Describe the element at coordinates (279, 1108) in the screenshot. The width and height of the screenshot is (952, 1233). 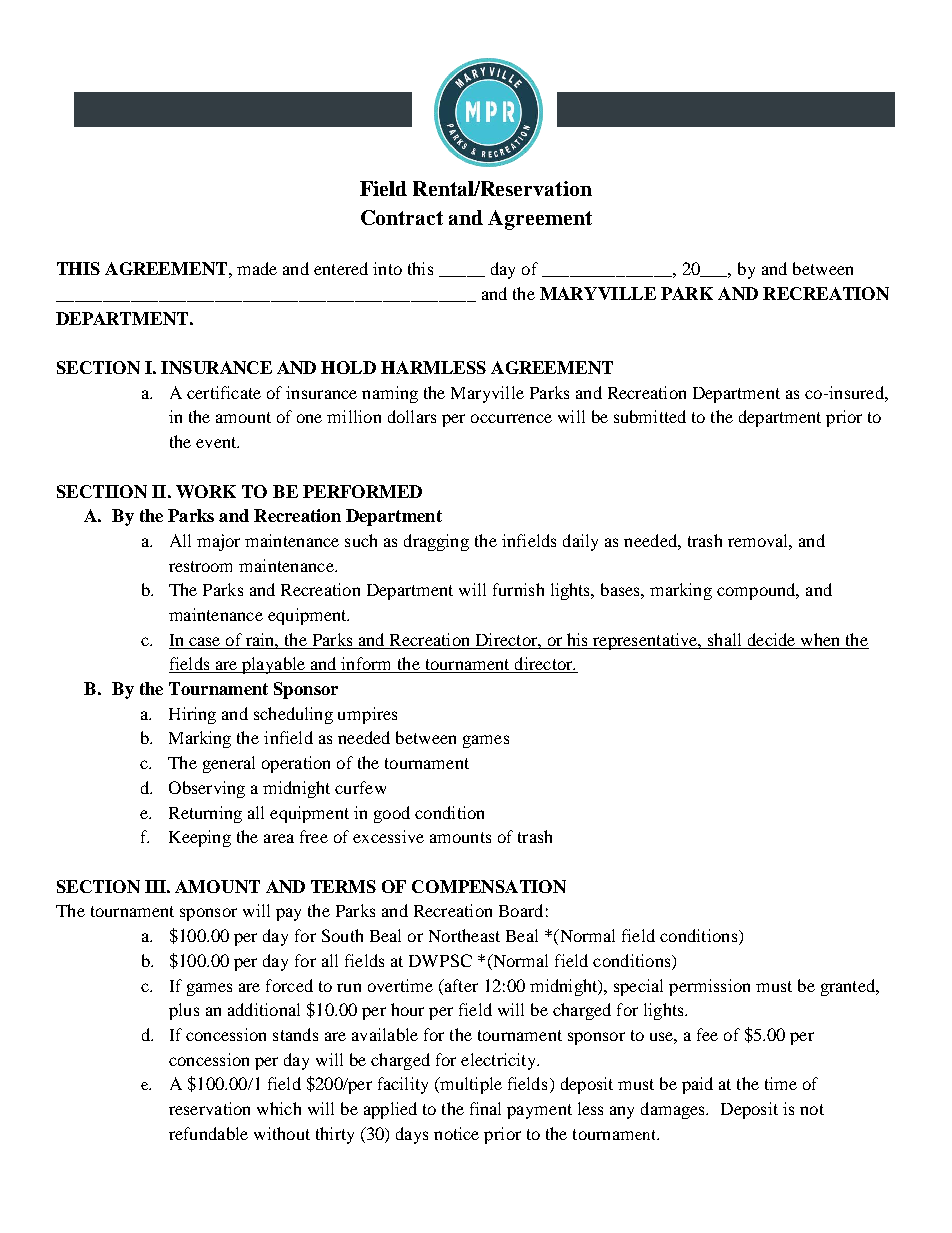
I see `which` at that location.
